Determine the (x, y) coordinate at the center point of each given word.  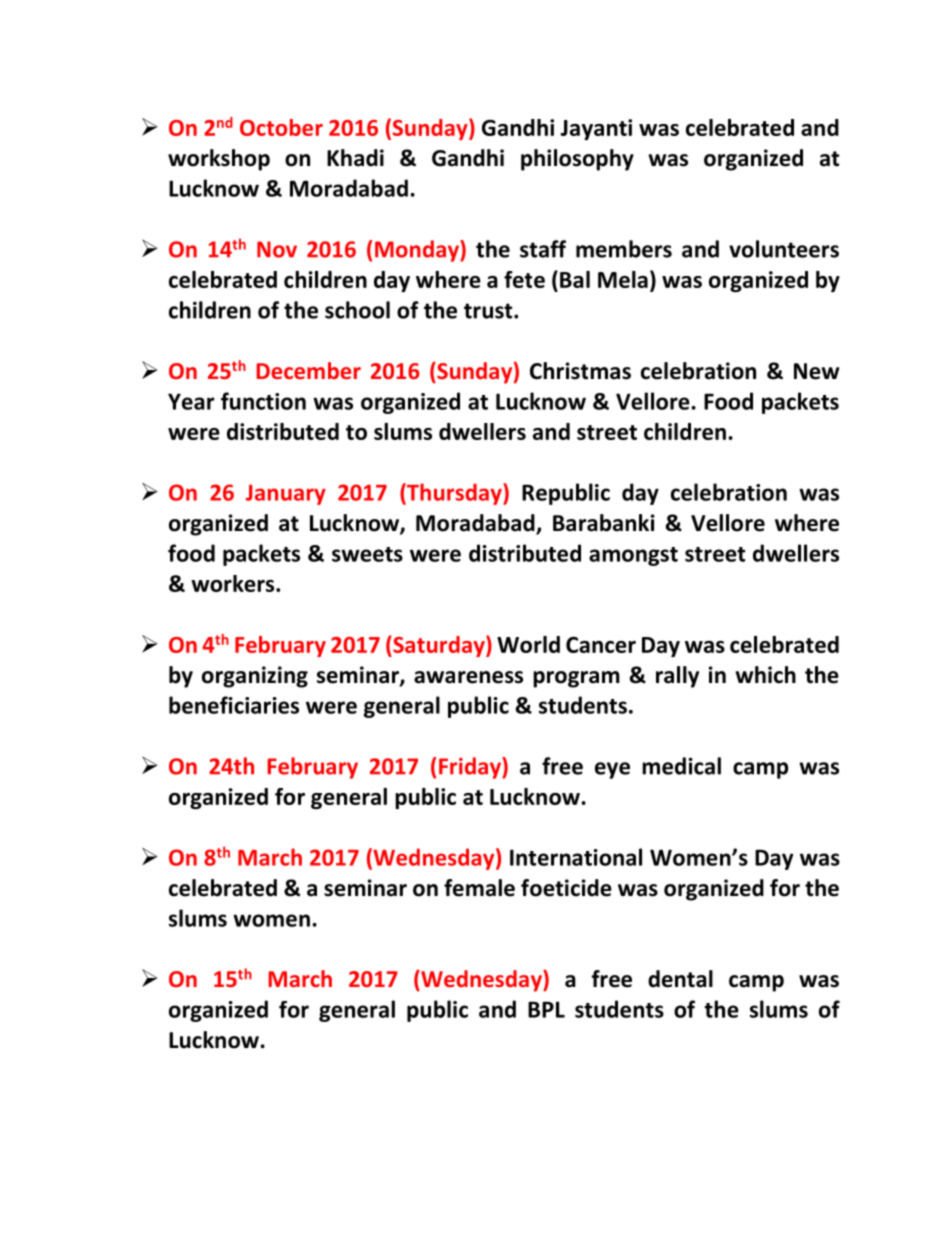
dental (680, 979)
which (766, 675)
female (479, 888)
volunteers (784, 249)
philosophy (577, 160)
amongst (633, 556)
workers (234, 583)
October (281, 127)
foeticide (566, 888)
